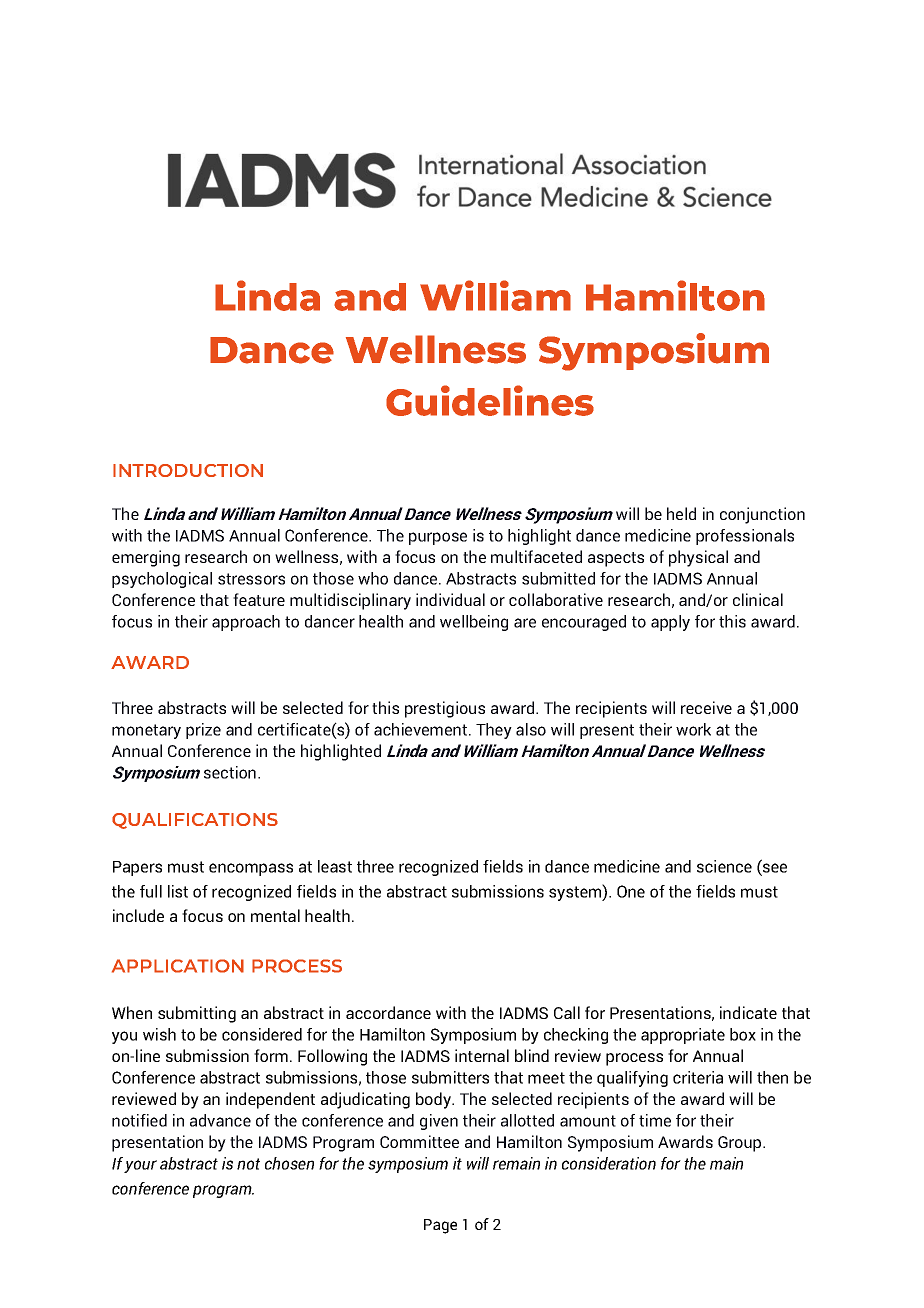 This document has width=924, height=1308. What do you see at coordinates (140, 1166) in the document?
I see `your` at bounding box center [140, 1166].
